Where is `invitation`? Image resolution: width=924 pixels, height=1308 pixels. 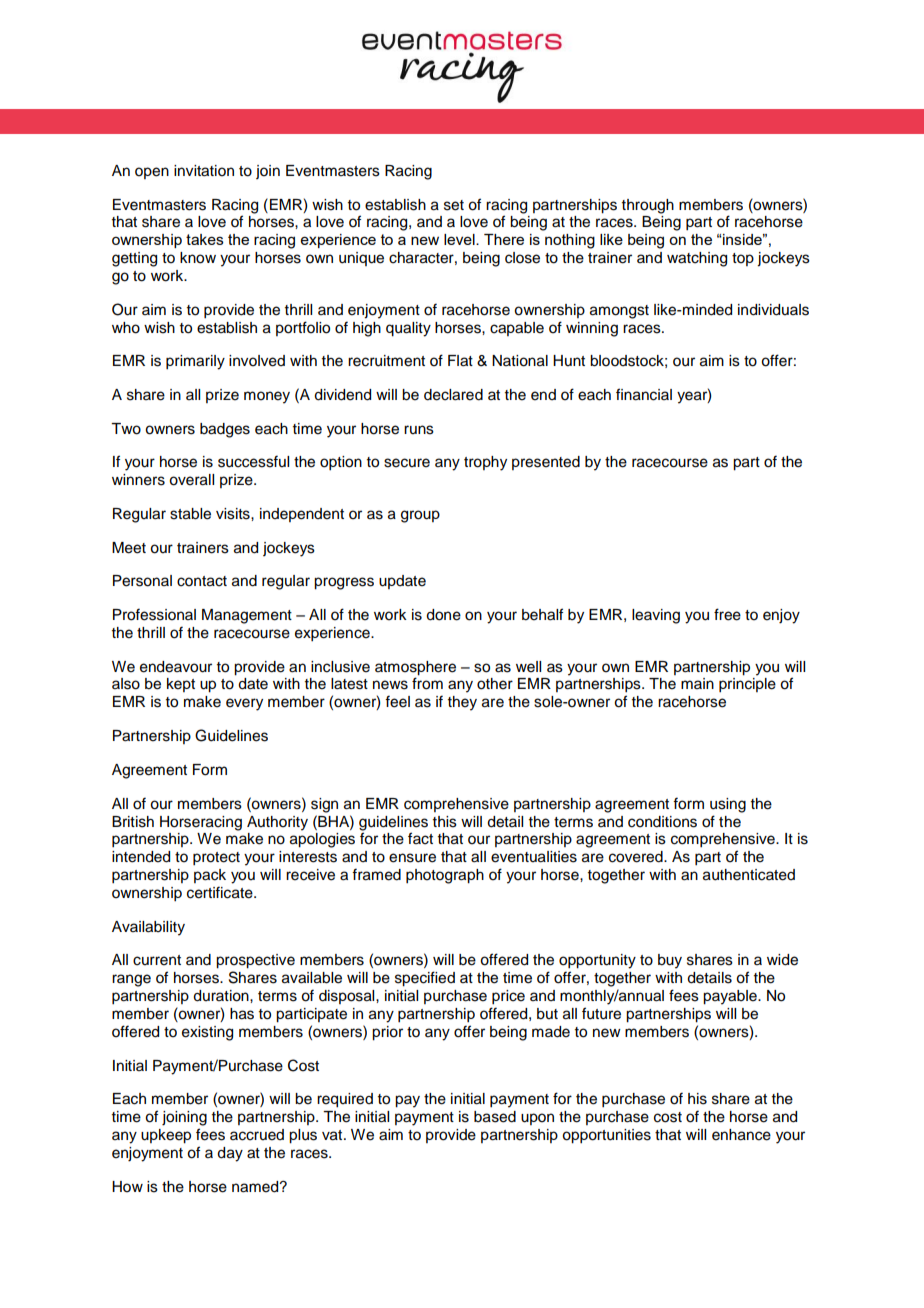
invitation is located at coordinates (204, 171).
